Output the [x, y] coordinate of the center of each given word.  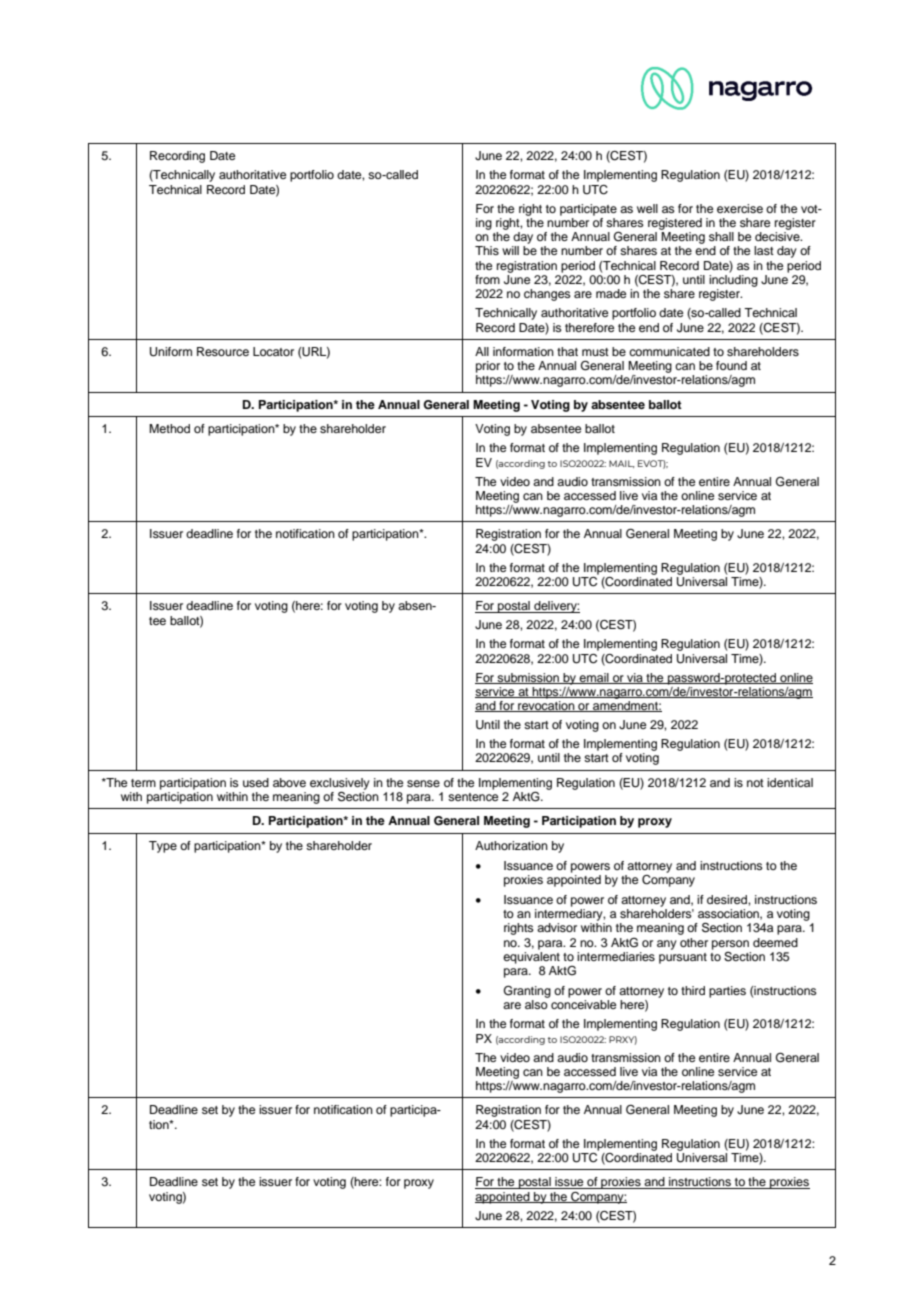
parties [727, 992]
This [487, 250]
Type [163, 847]
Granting [527, 992]
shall [721, 236]
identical [790, 782]
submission [528, 678]
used [256, 782]
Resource [223, 351]
